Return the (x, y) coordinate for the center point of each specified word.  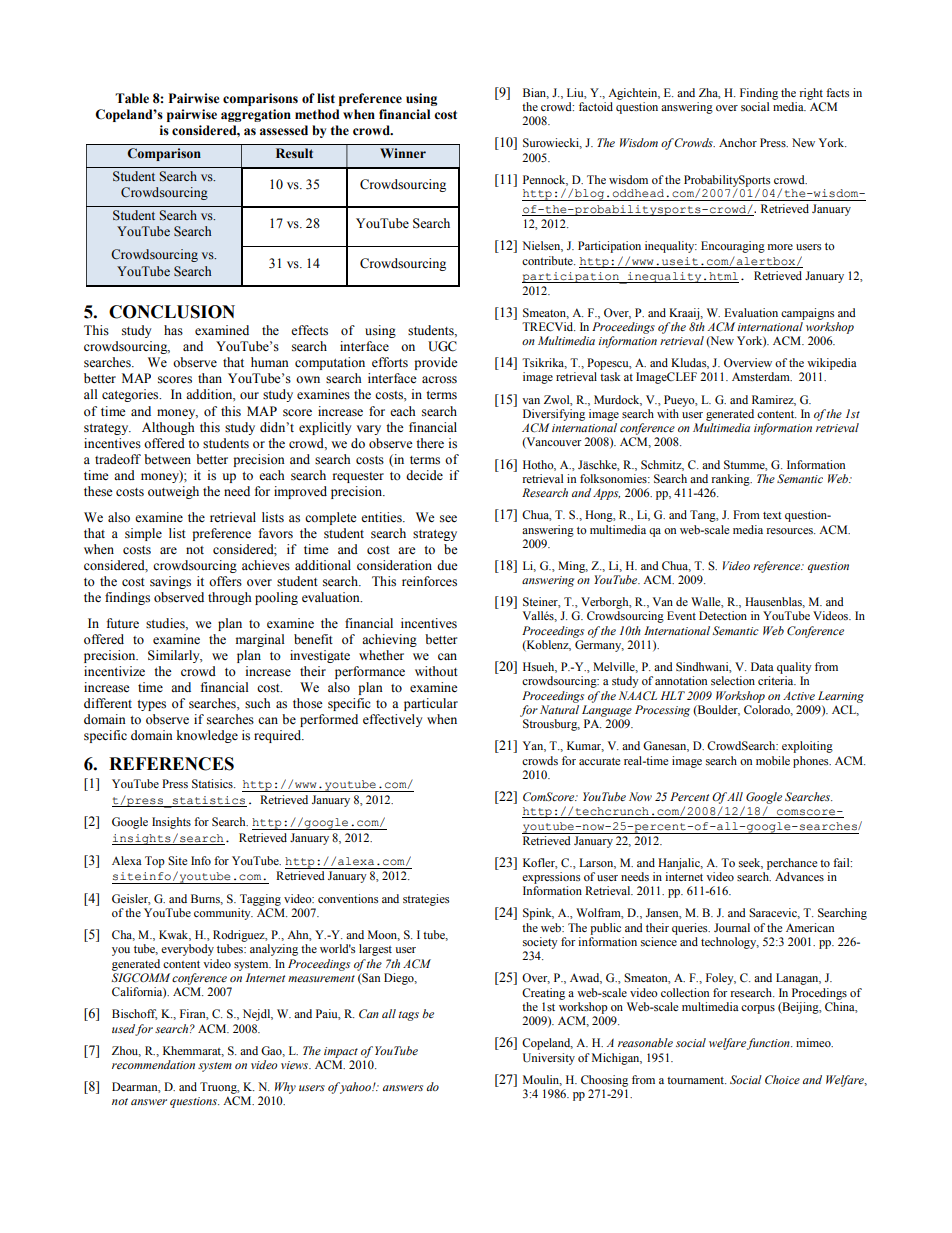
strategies (426, 900)
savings (170, 582)
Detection (723, 615)
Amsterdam (762, 376)
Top (155, 862)
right (811, 94)
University (549, 1059)
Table (132, 98)
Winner (403, 153)
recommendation (153, 1064)
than (210, 378)
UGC (442, 346)
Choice (782, 1080)
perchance (792, 864)
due (447, 565)
